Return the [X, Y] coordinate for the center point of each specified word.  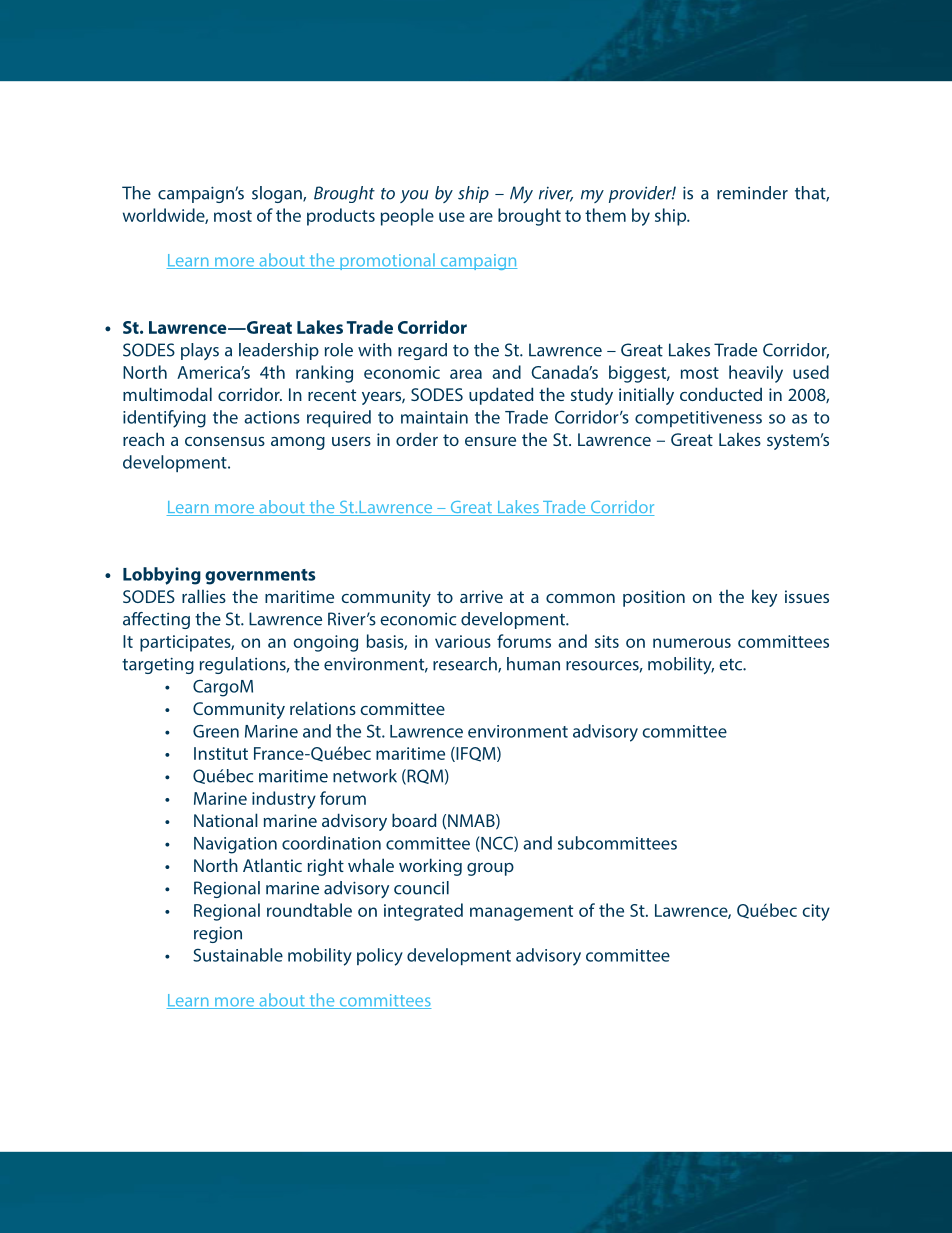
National [226, 820]
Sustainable [238, 955]
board [414, 820]
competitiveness [698, 419]
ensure [490, 441]
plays [200, 351]
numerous [692, 643]
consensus [225, 441]
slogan [278, 194]
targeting [158, 665]
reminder [752, 193]
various [463, 641]
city [816, 912]
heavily [756, 374]
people [407, 217]
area [466, 374]
